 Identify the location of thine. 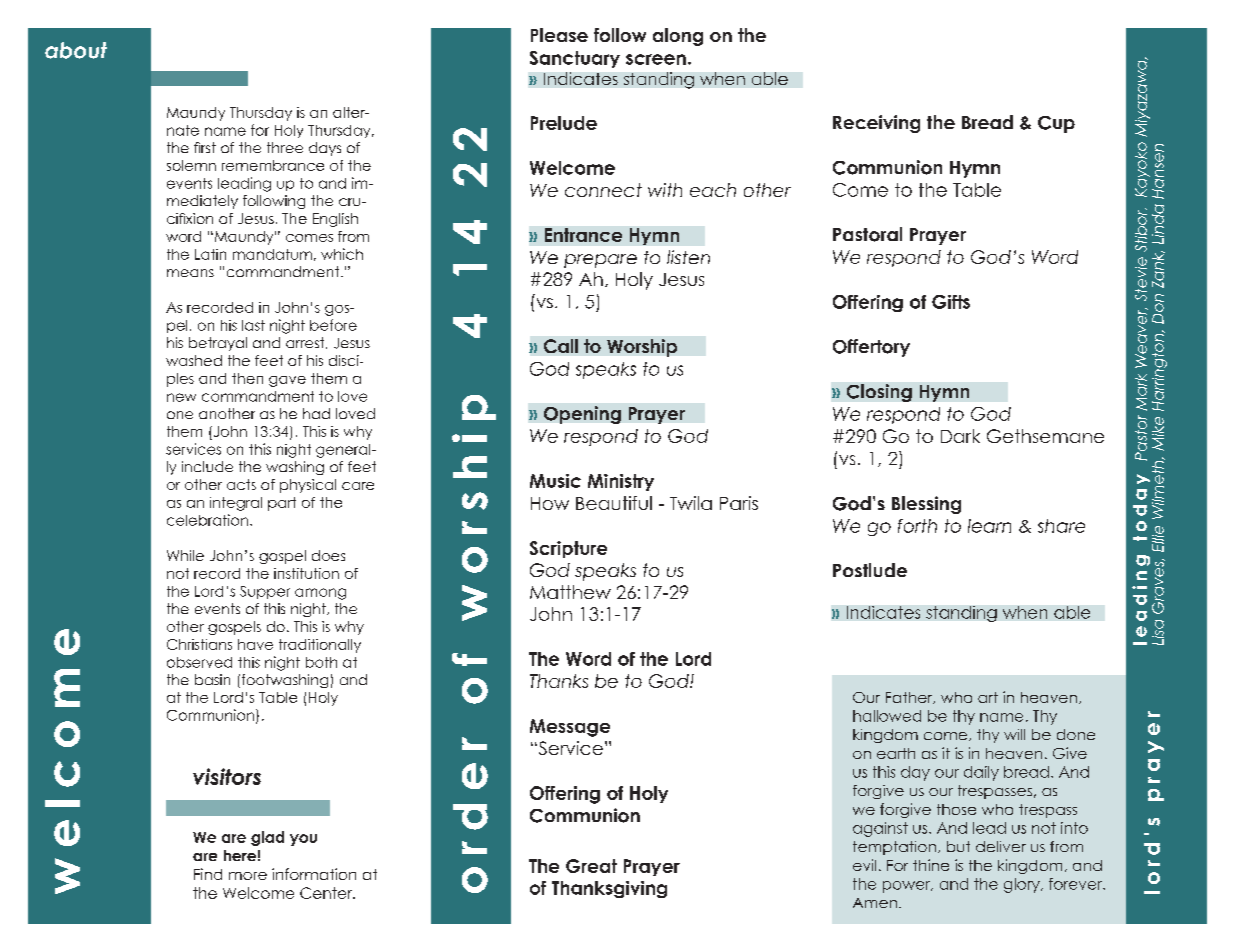
(931, 865).
